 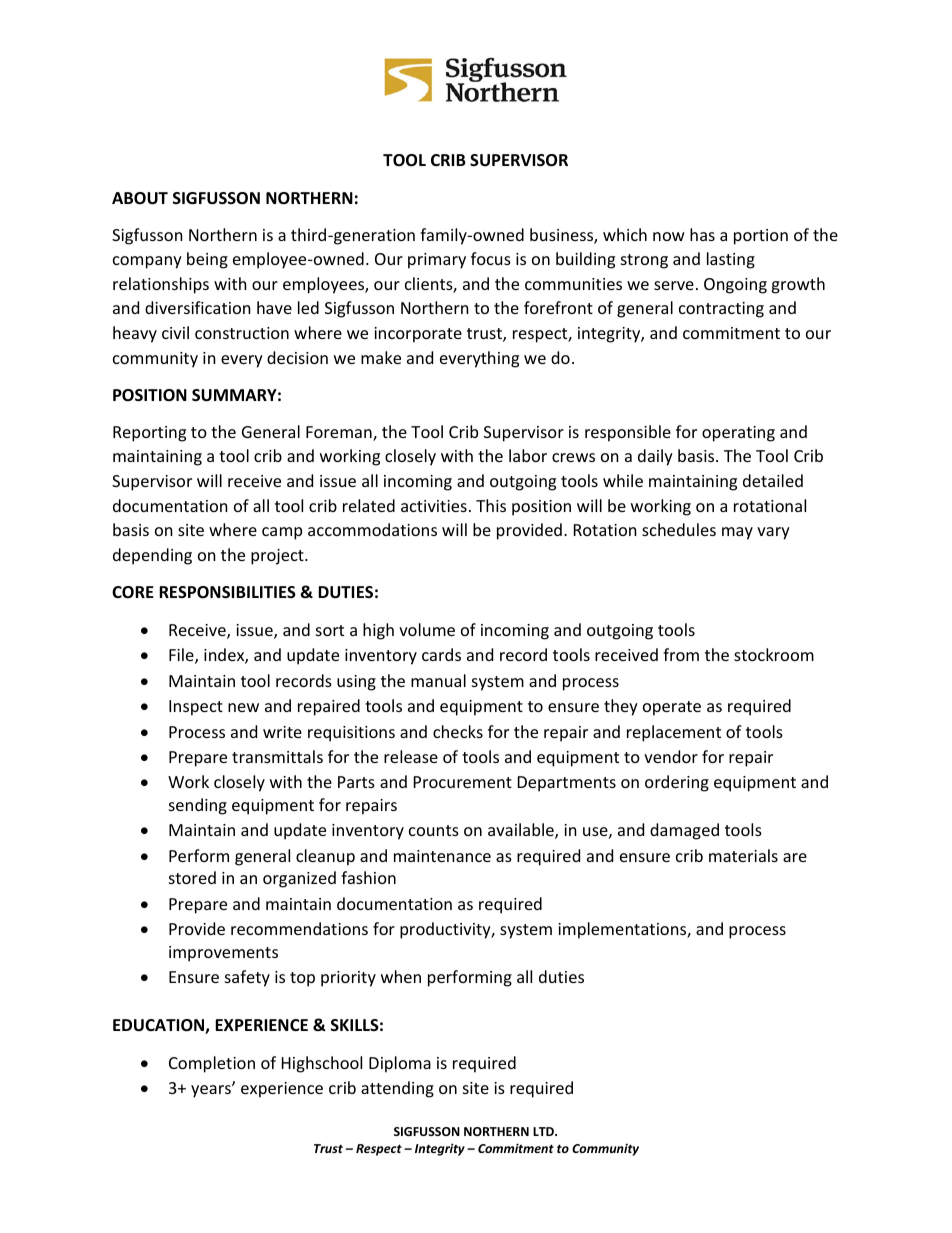 What do you see at coordinates (491, 258) in the screenshot?
I see `focus` at bounding box center [491, 258].
